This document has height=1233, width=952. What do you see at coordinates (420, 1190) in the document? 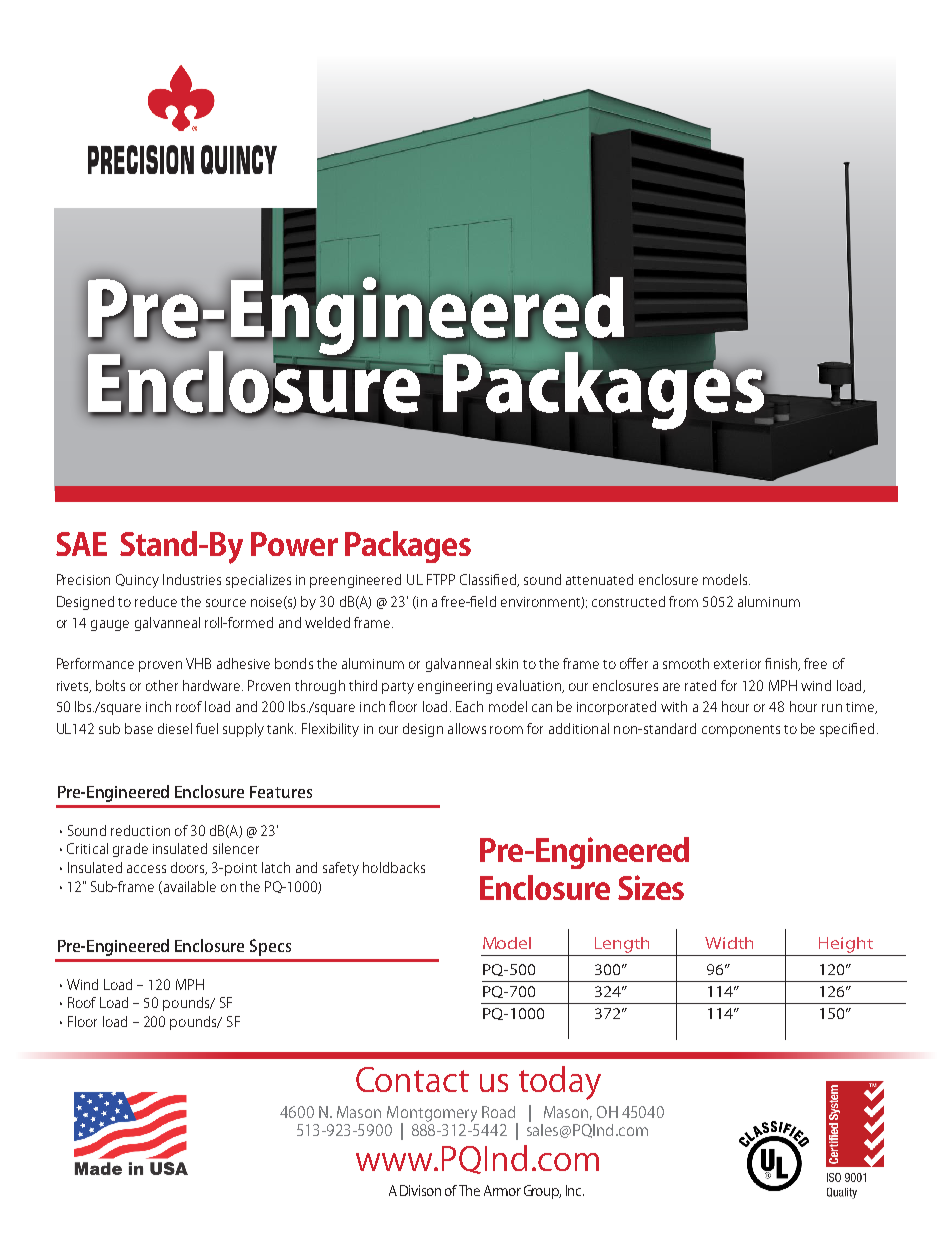
I see `Divison` at bounding box center [420, 1190].
